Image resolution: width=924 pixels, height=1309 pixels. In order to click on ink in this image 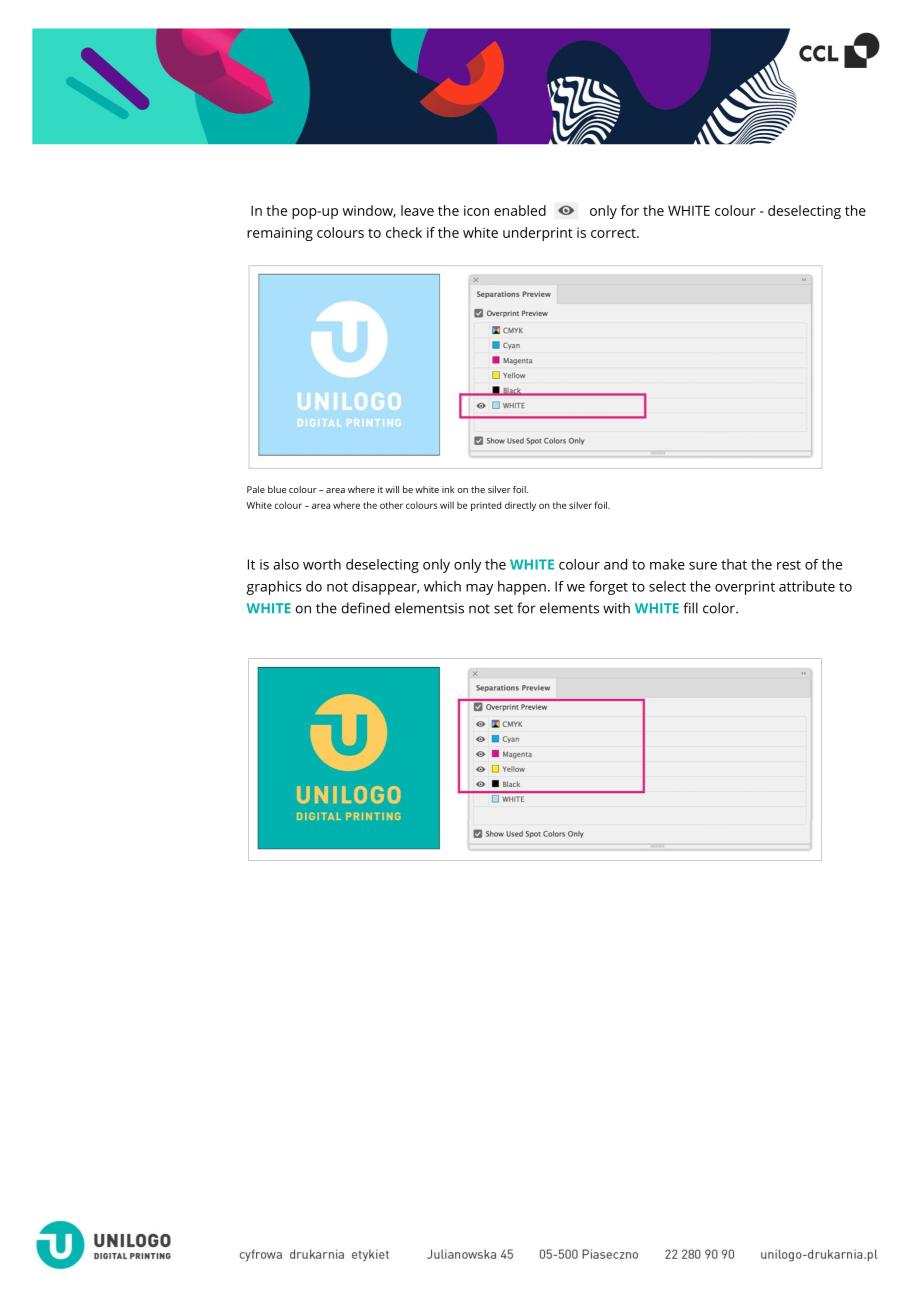, I will do `click(448, 489)`.
